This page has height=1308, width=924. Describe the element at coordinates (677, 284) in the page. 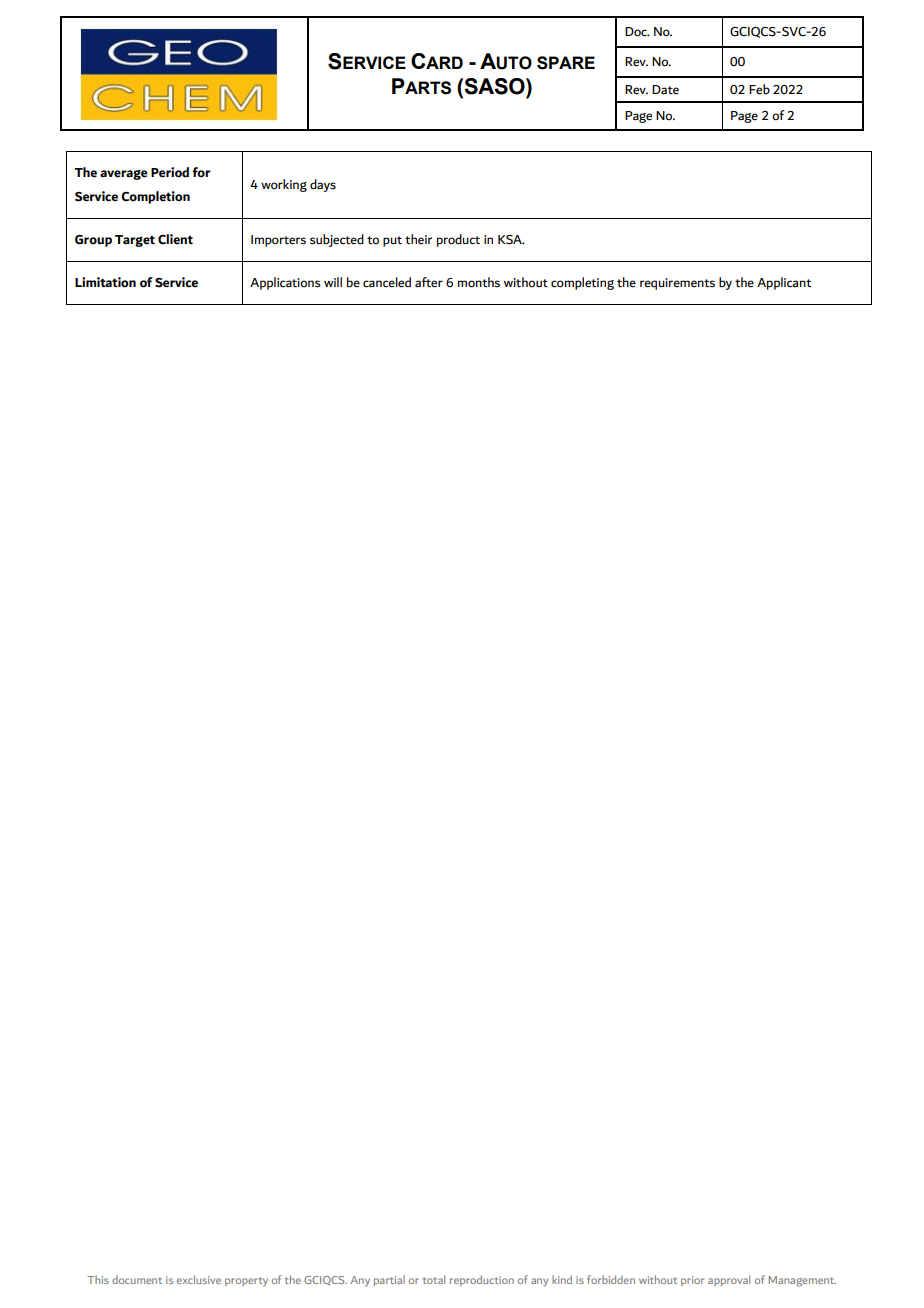

I see `requirements` at that location.
